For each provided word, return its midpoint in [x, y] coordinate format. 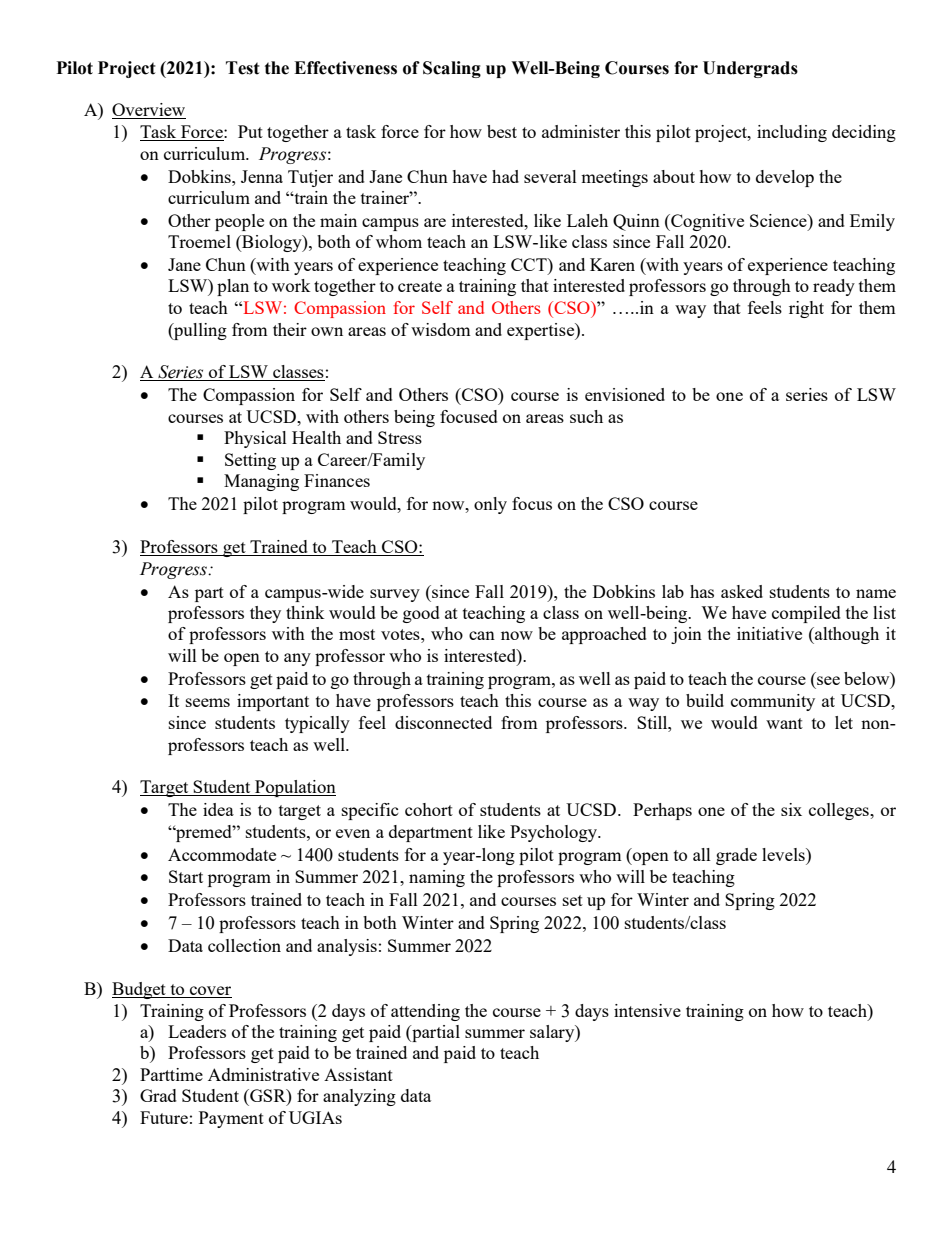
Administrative [263, 1074]
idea [218, 809]
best [502, 131]
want [784, 723]
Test [243, 68]
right [806, 309]
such [586, 416]
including [792, 133]
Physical [255, 439]
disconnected [443, 722]
